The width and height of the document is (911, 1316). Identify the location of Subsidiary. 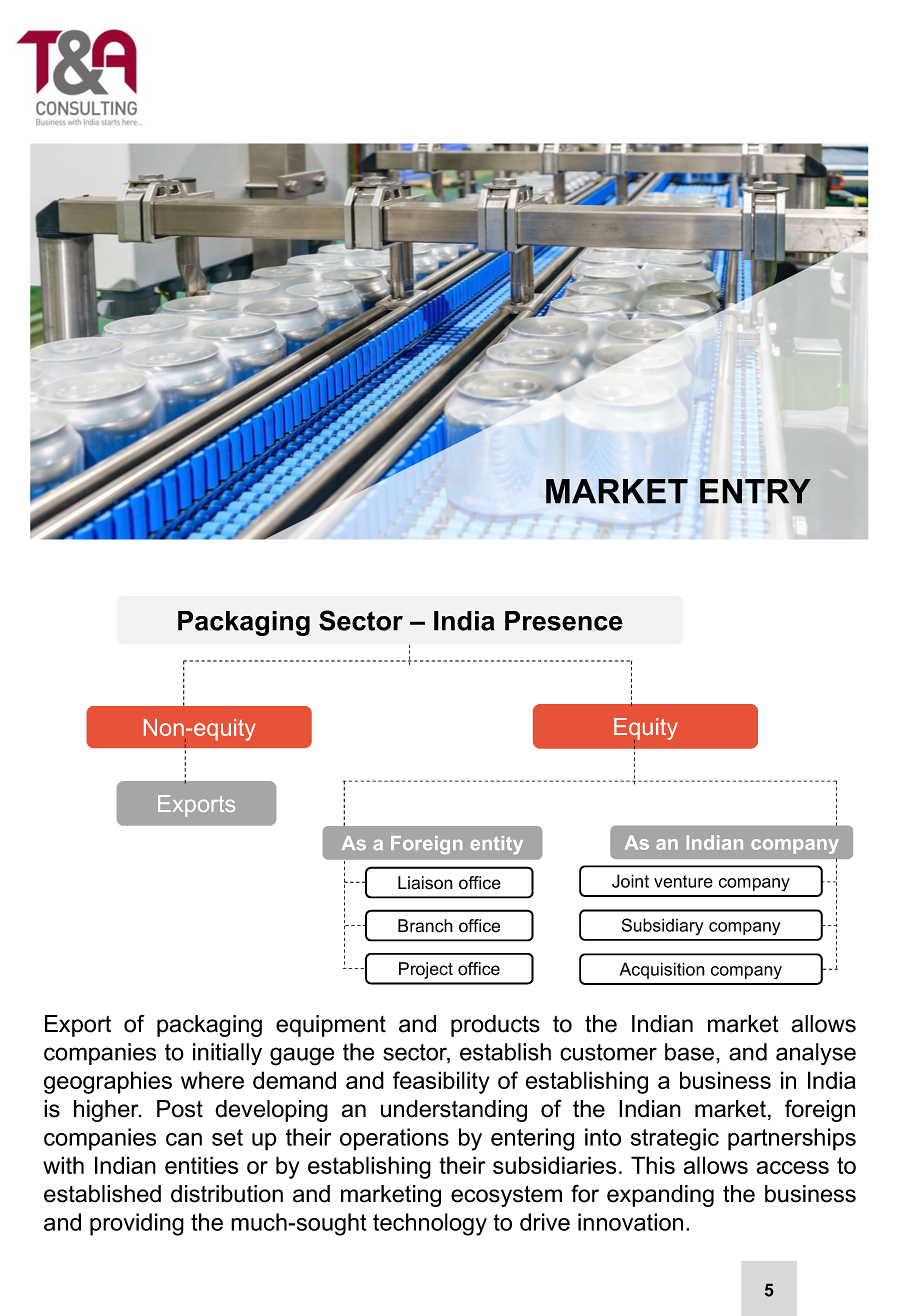
(663, 926).
